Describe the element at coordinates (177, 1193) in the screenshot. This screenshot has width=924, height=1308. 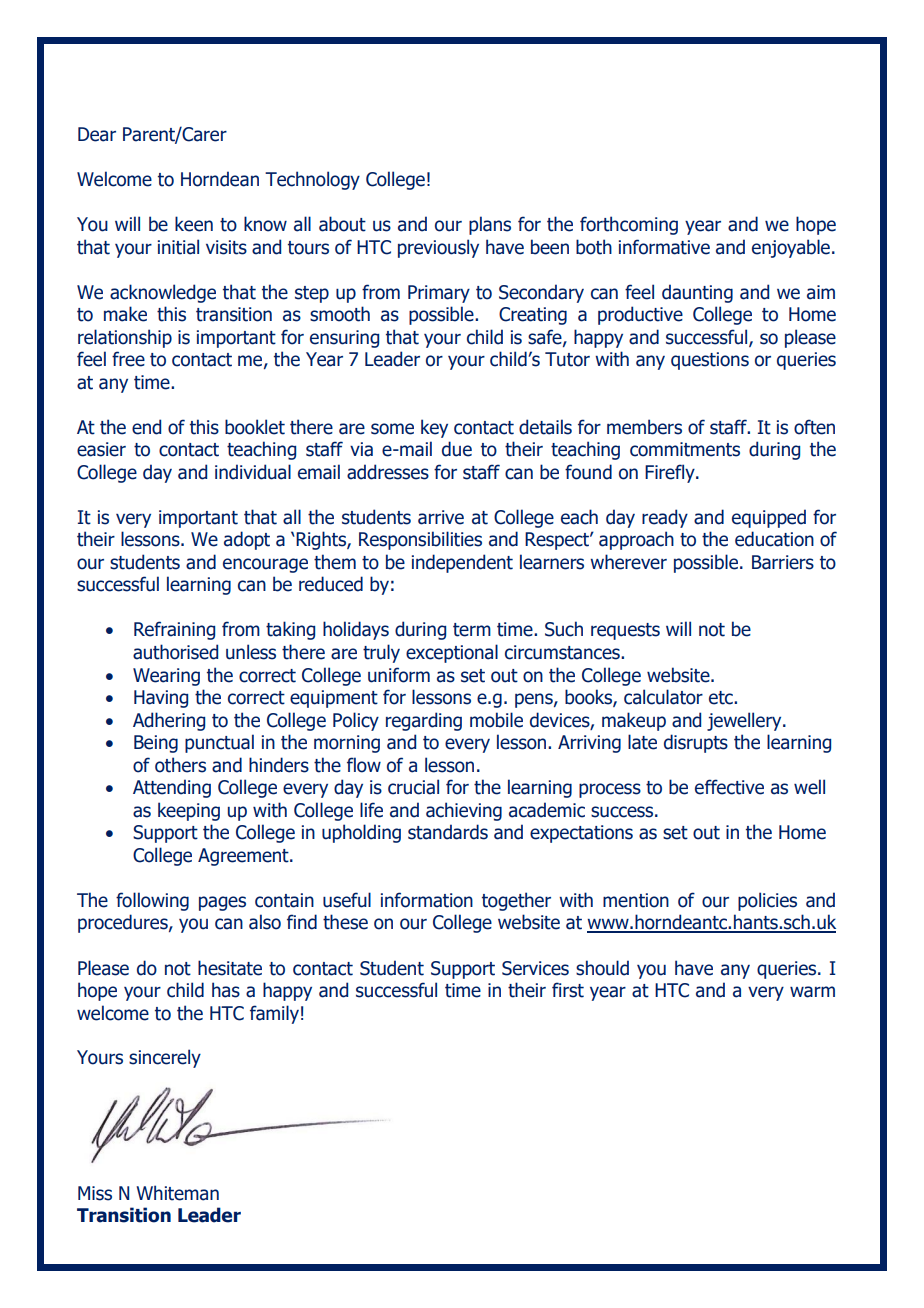
I see `Whiteman` at that location.
